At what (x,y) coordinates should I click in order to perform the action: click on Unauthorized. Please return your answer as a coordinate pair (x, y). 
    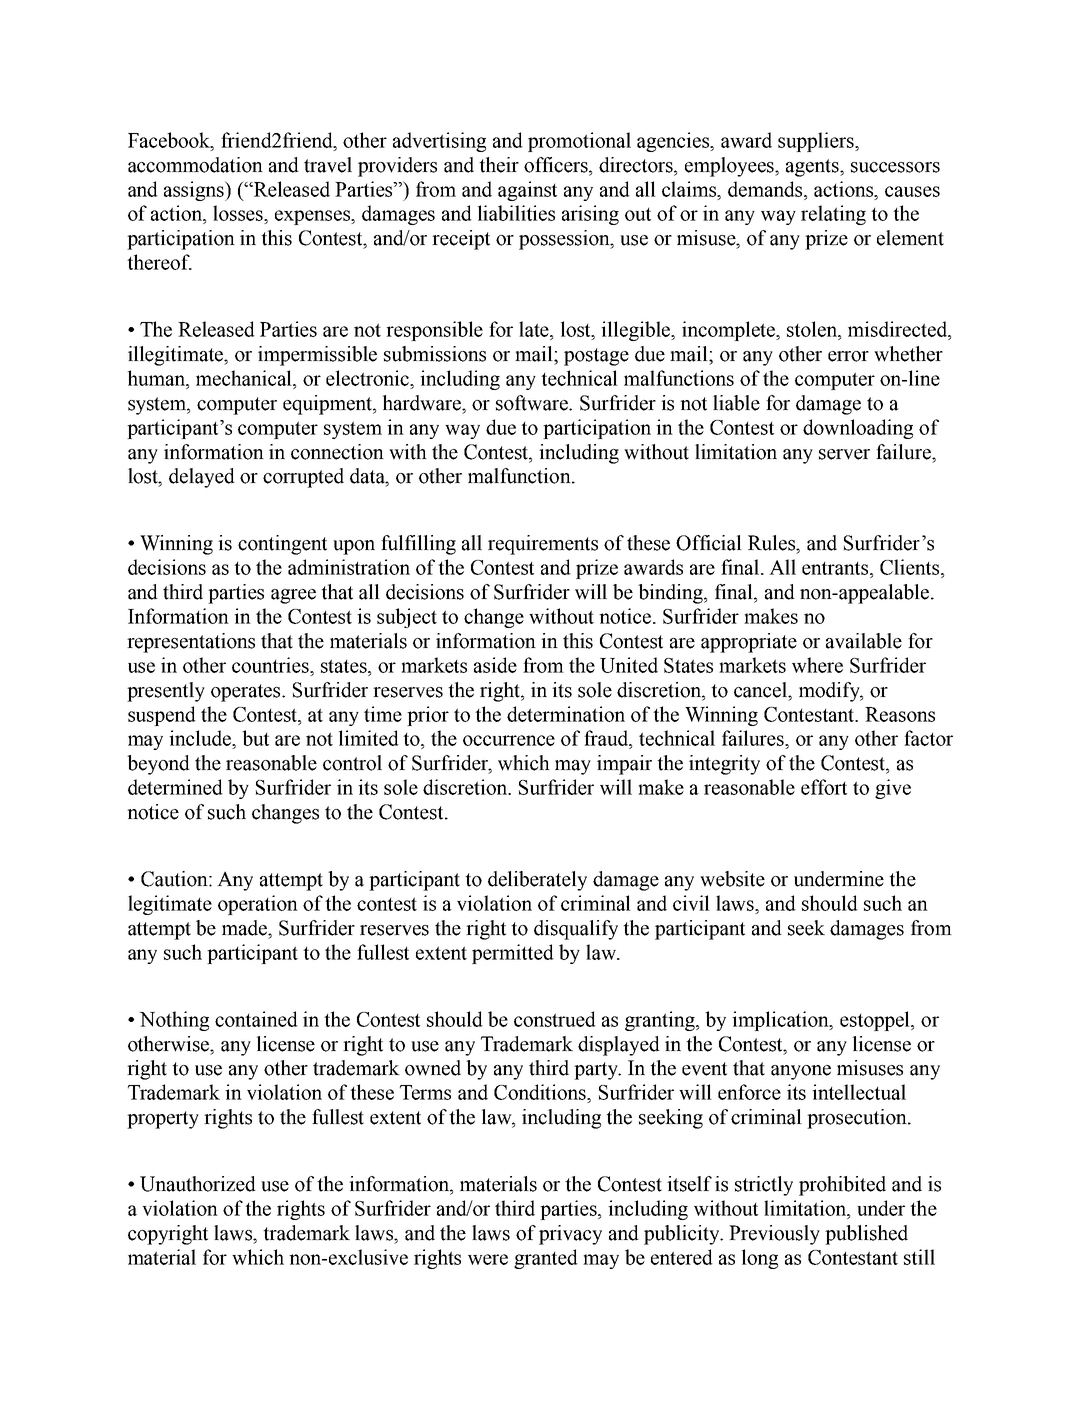
    Looking at the image, I should click on (198, 1184).
